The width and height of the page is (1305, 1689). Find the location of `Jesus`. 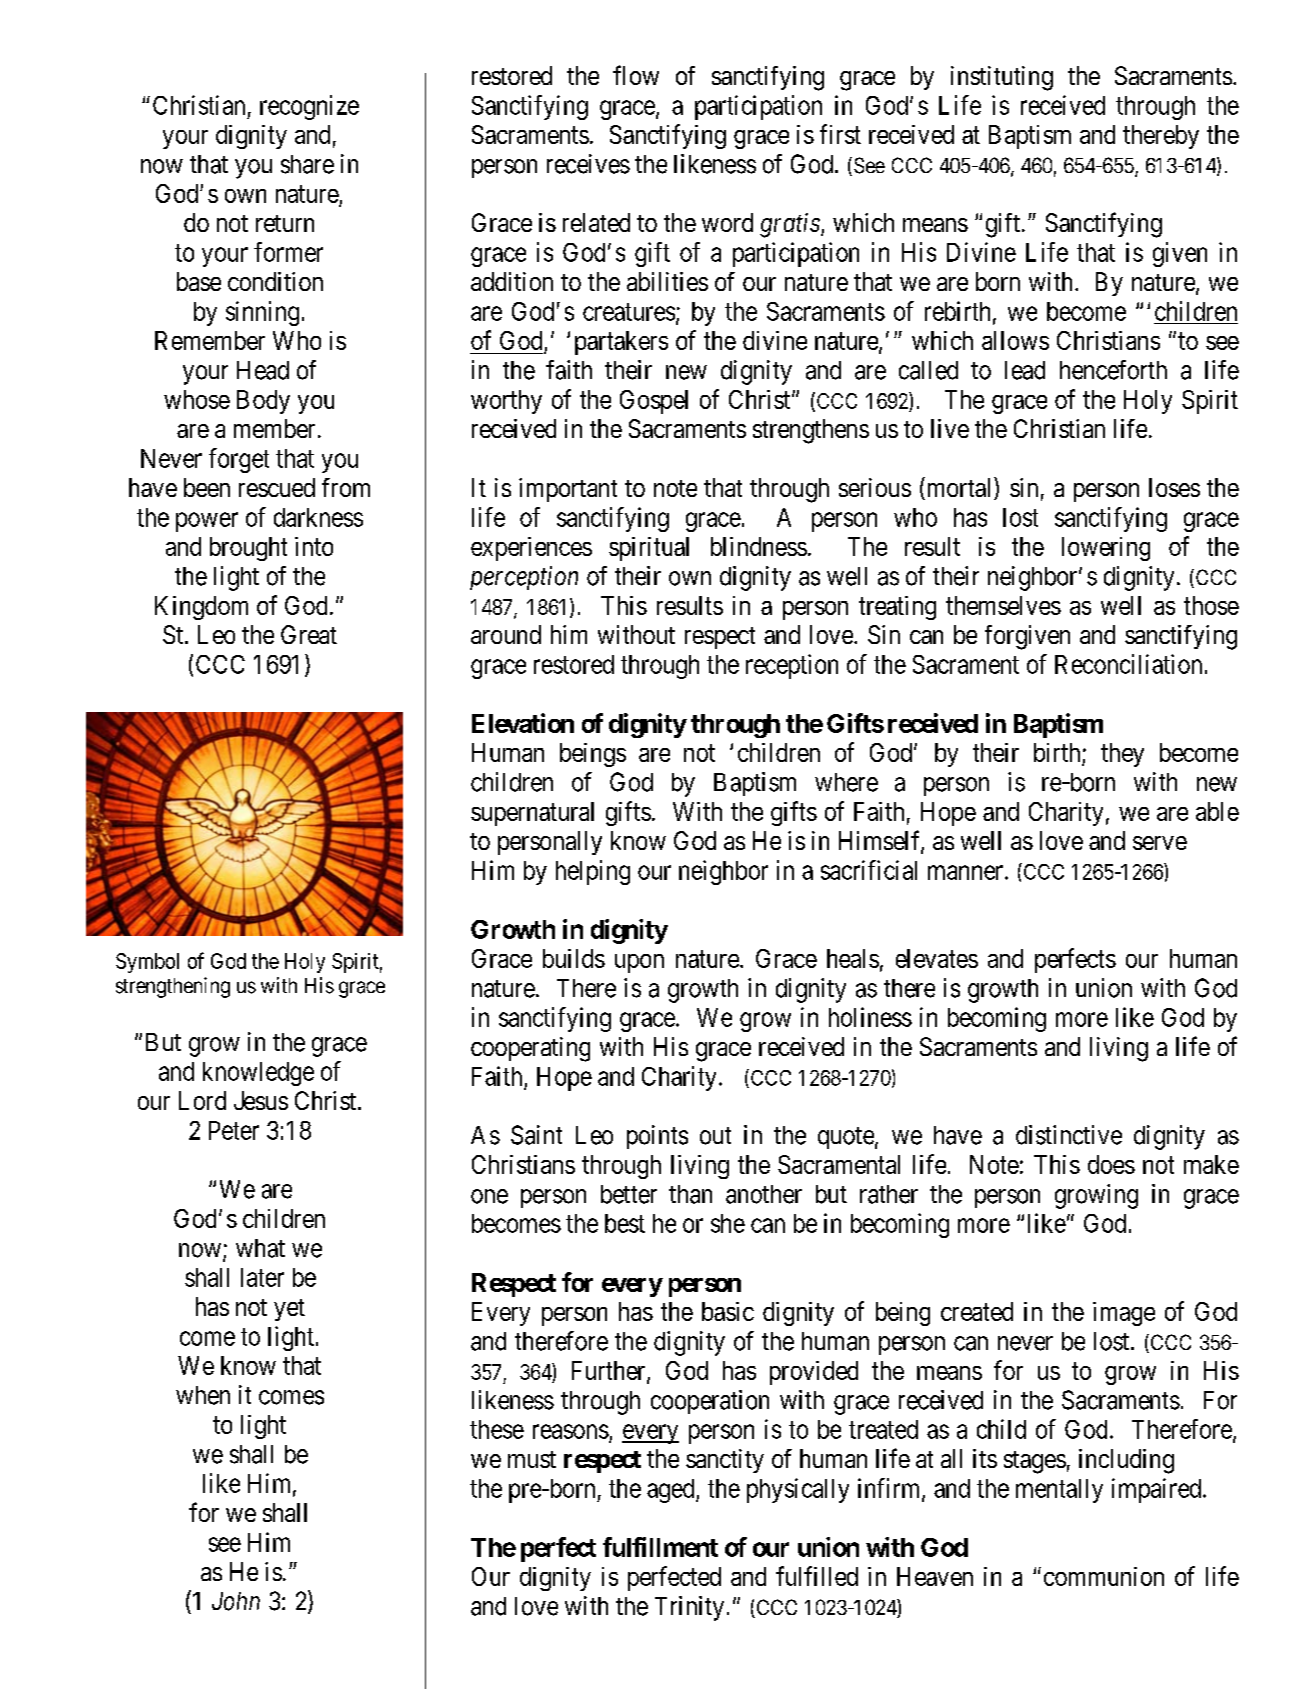

Jesus is located at coordinates (261, 1100).
